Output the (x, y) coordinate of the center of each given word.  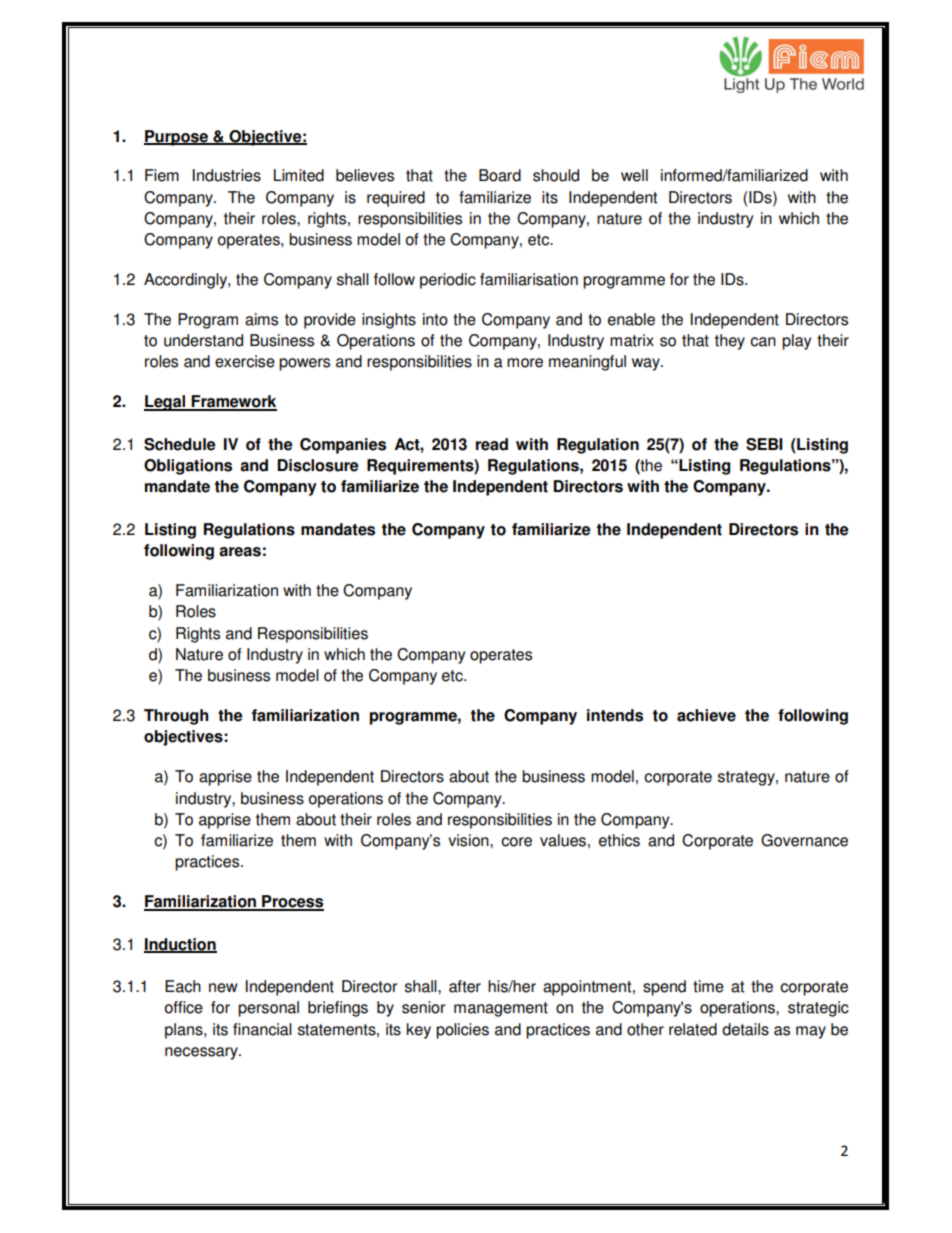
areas (240, 552)
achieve (706, 715)
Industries (227, 175)
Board (500, 175)
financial (262, 1029)
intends (615, 715)
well (634, 175)
